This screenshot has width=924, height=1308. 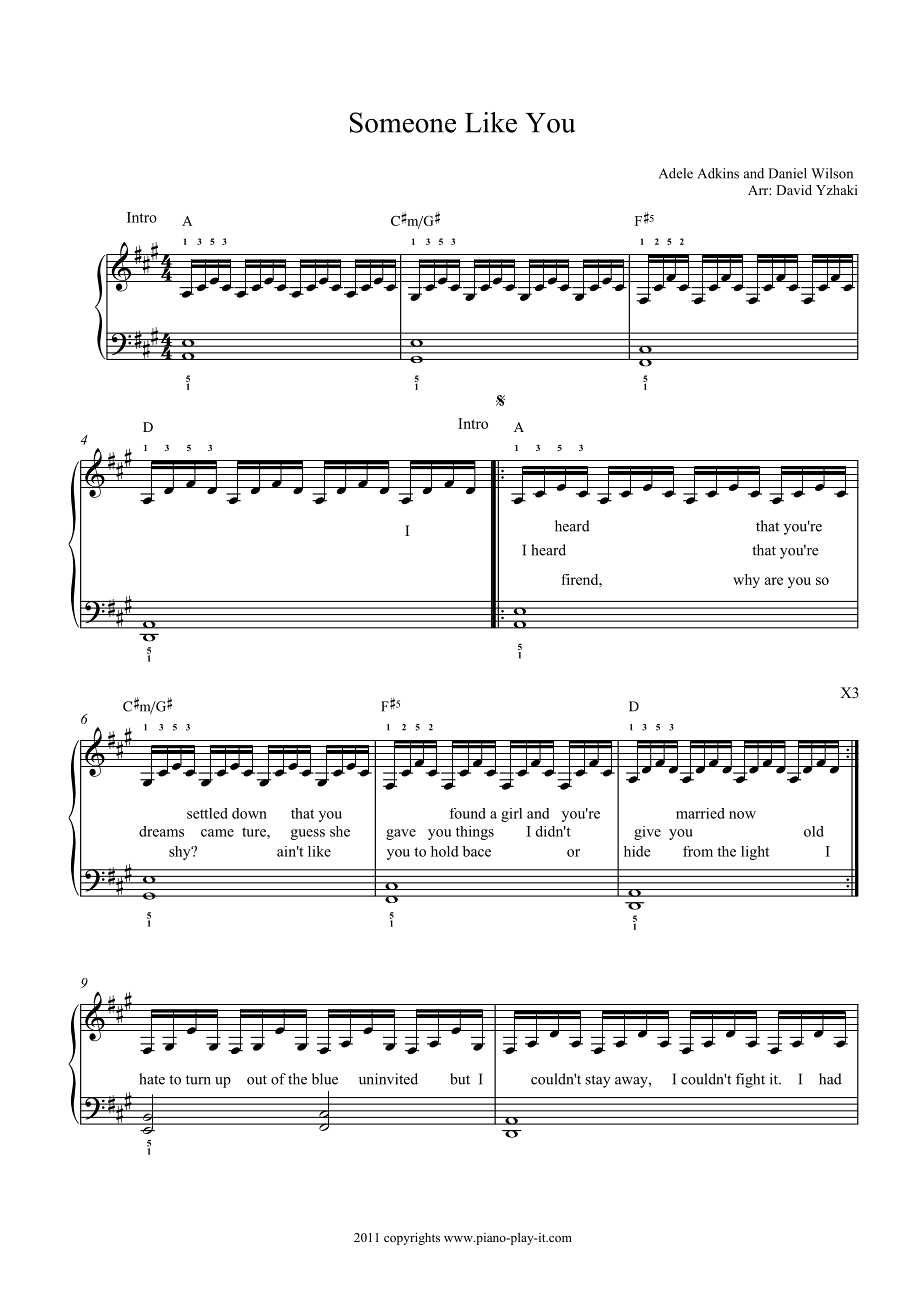 I want to click on copyrights, so click(x=412, y=1238).
